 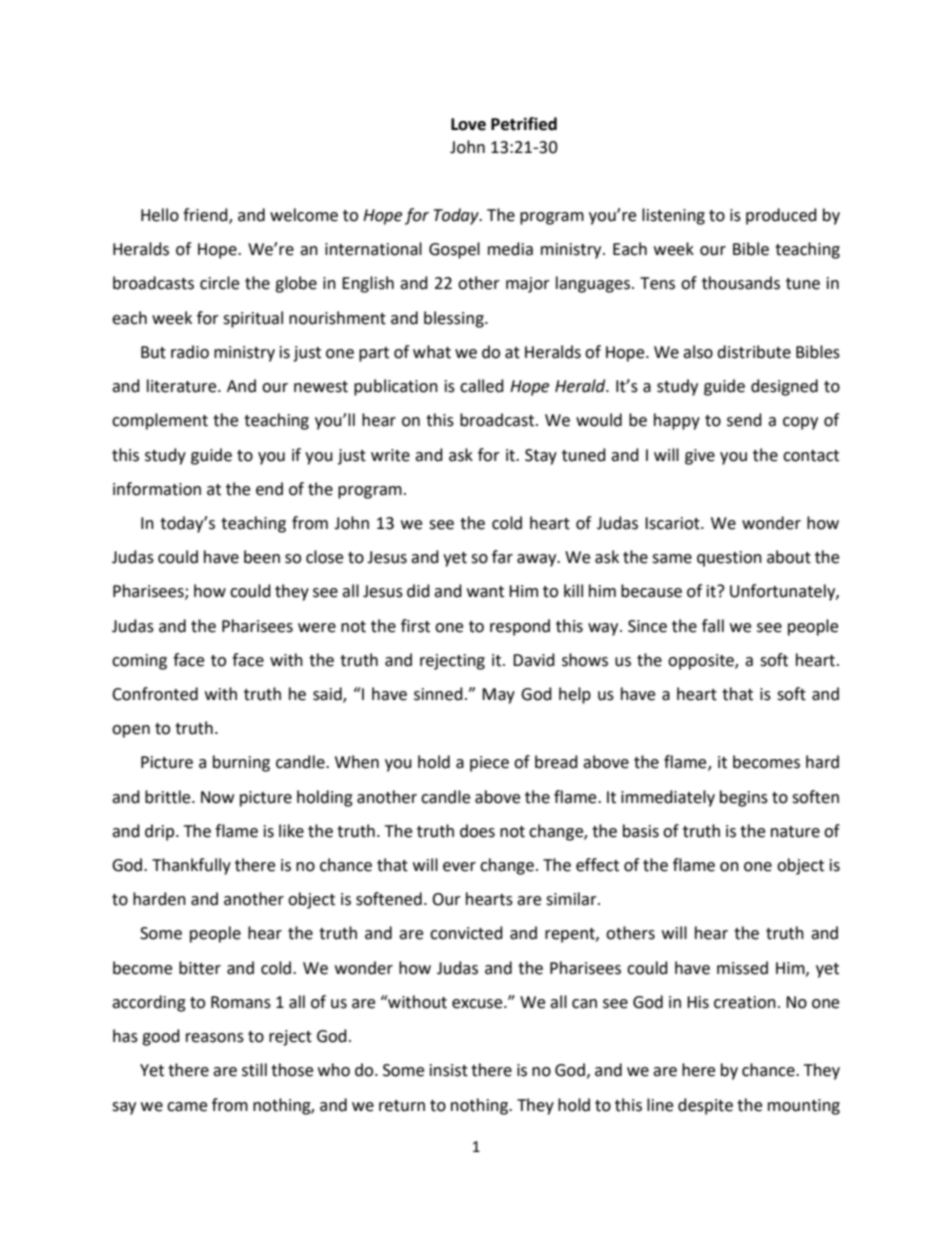 I want to click on distribute, so click(x=754, y=352).
